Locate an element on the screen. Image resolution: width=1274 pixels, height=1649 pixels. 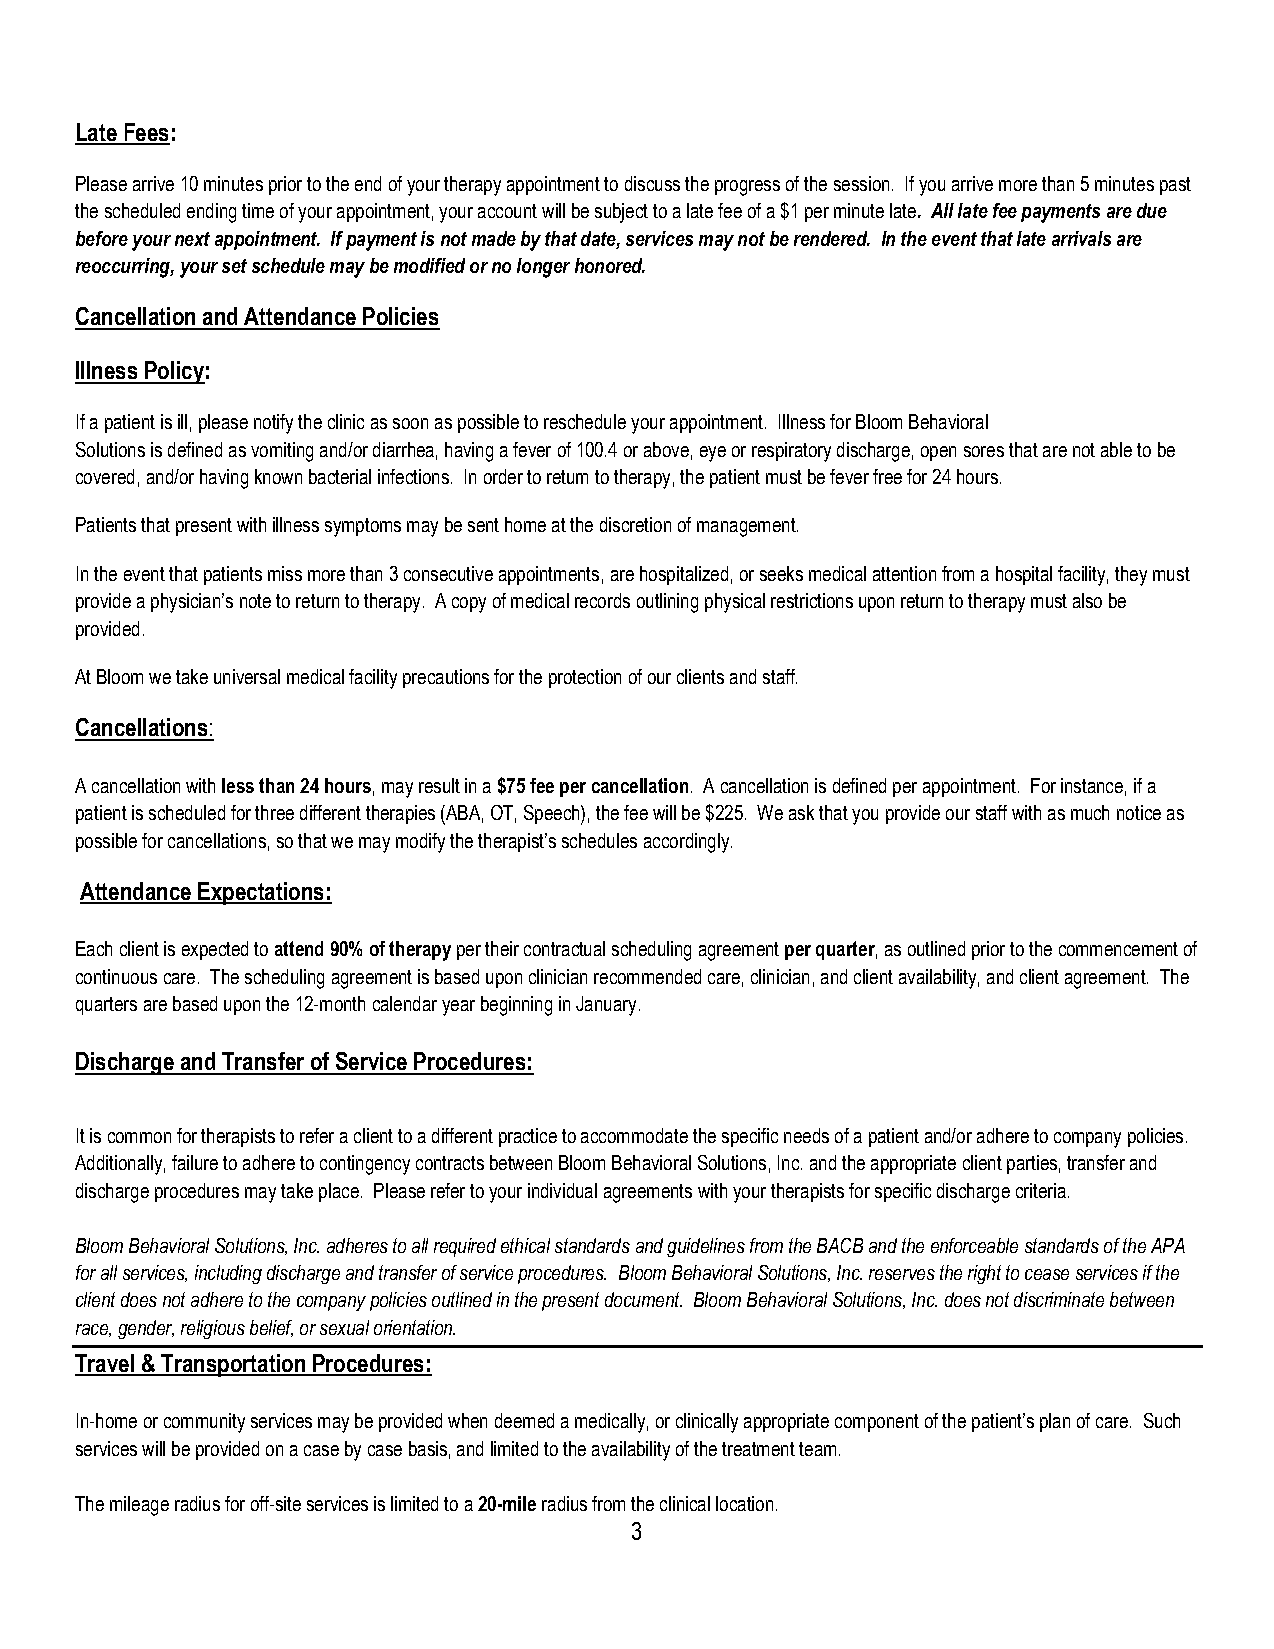
discuss is located at coordinates (652, 183).
